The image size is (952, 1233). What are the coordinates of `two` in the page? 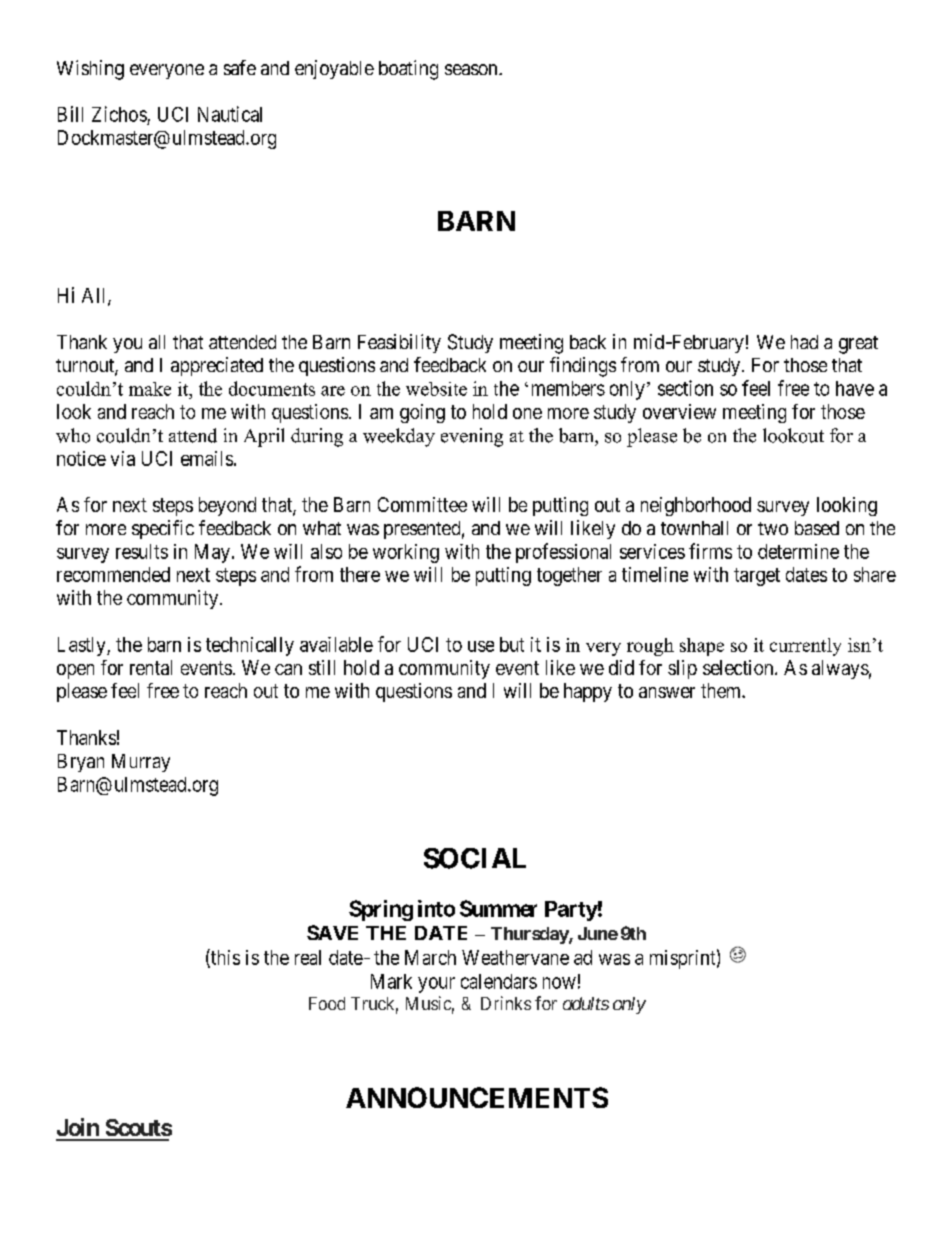 It's located at (773, 528).
